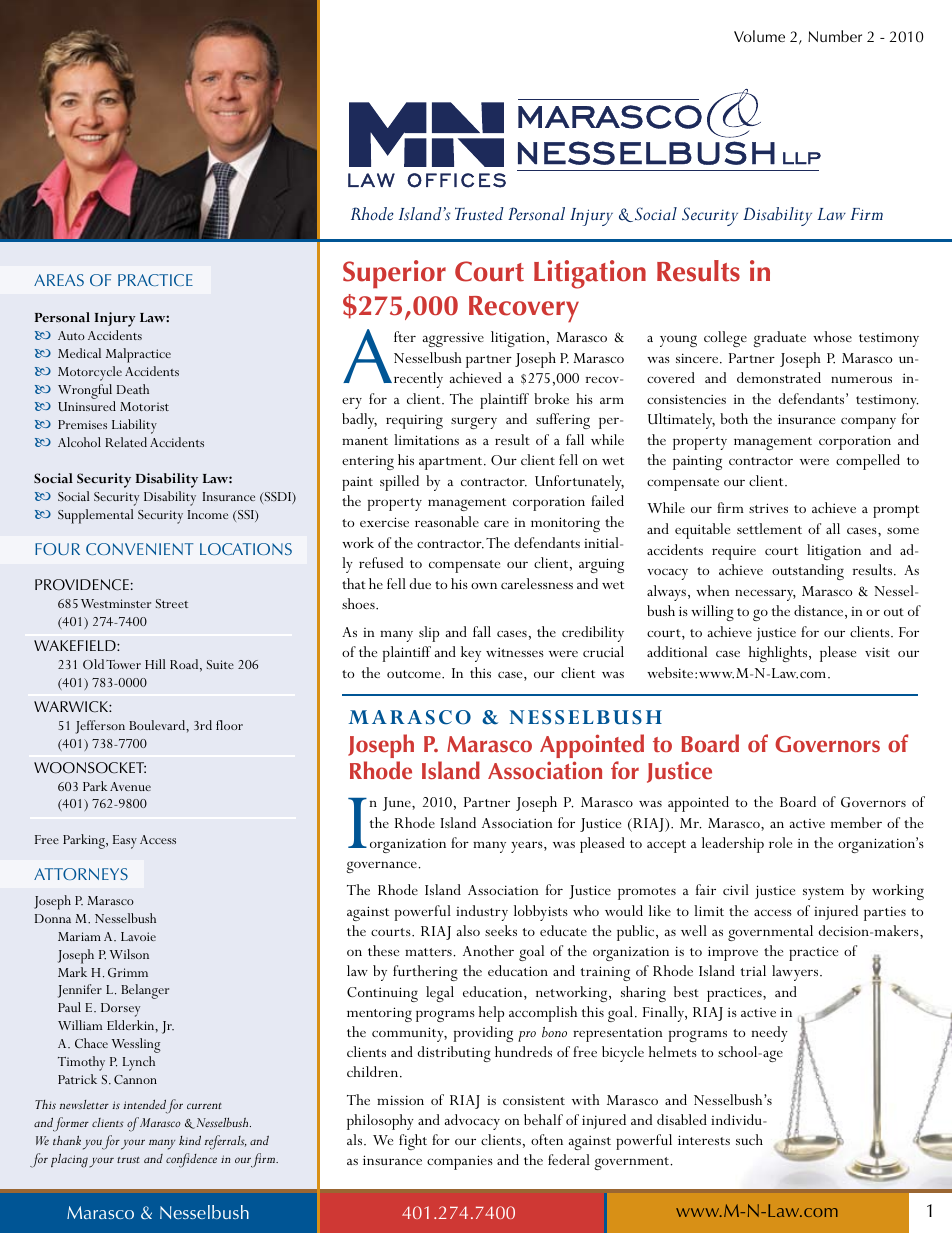 The image size is (952, 1233). I want to click on member, so click(856, 822).
